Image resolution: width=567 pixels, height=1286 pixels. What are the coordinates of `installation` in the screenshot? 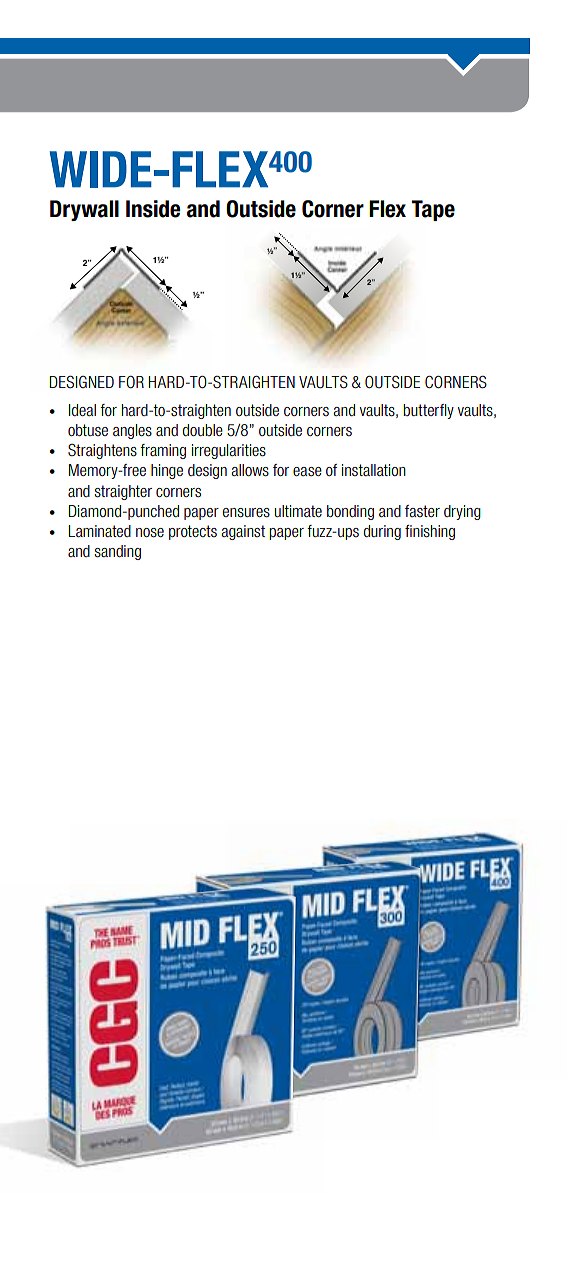 It's located at (374, 470).
